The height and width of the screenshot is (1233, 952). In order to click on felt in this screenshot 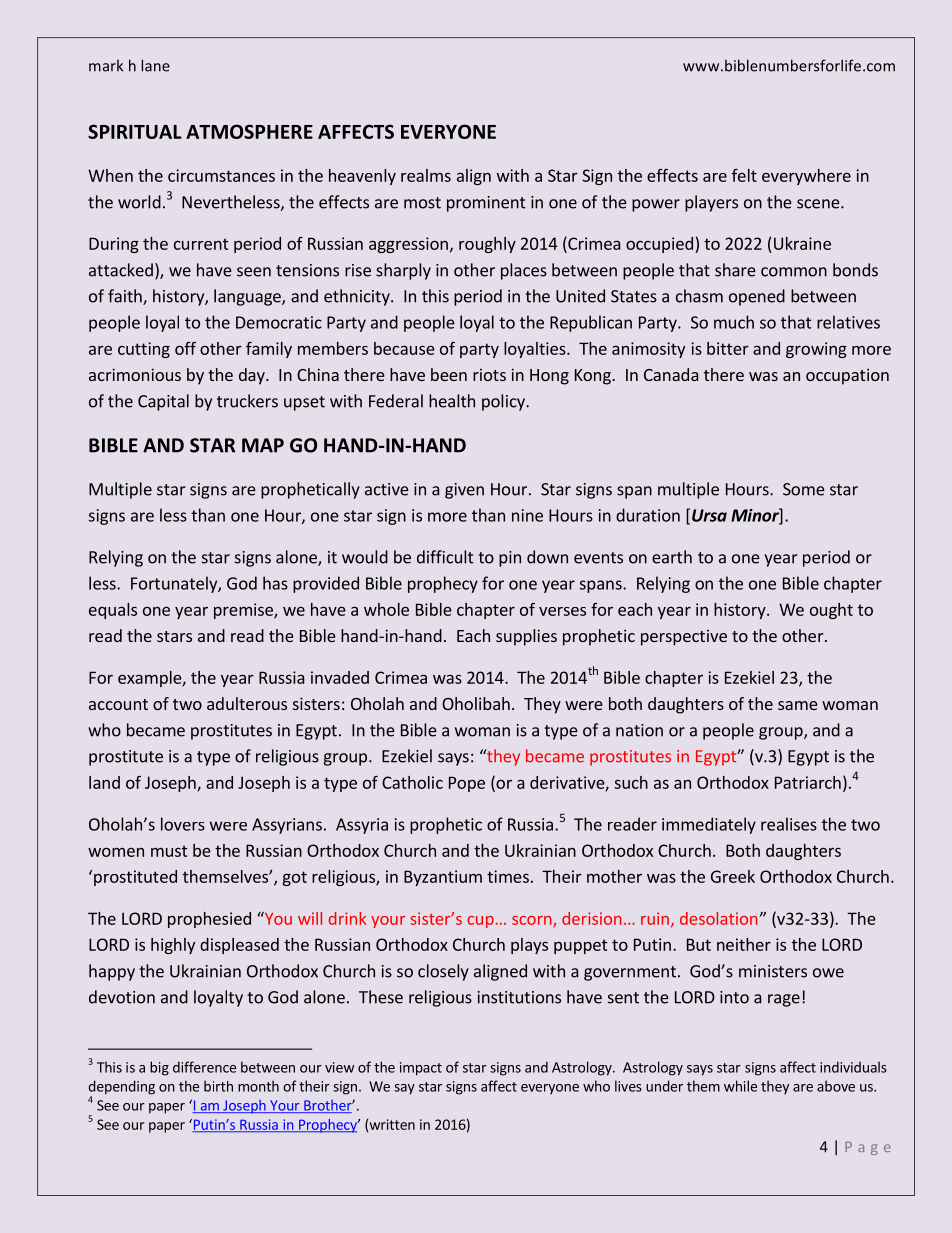, I will do `click(744, 175)`.
